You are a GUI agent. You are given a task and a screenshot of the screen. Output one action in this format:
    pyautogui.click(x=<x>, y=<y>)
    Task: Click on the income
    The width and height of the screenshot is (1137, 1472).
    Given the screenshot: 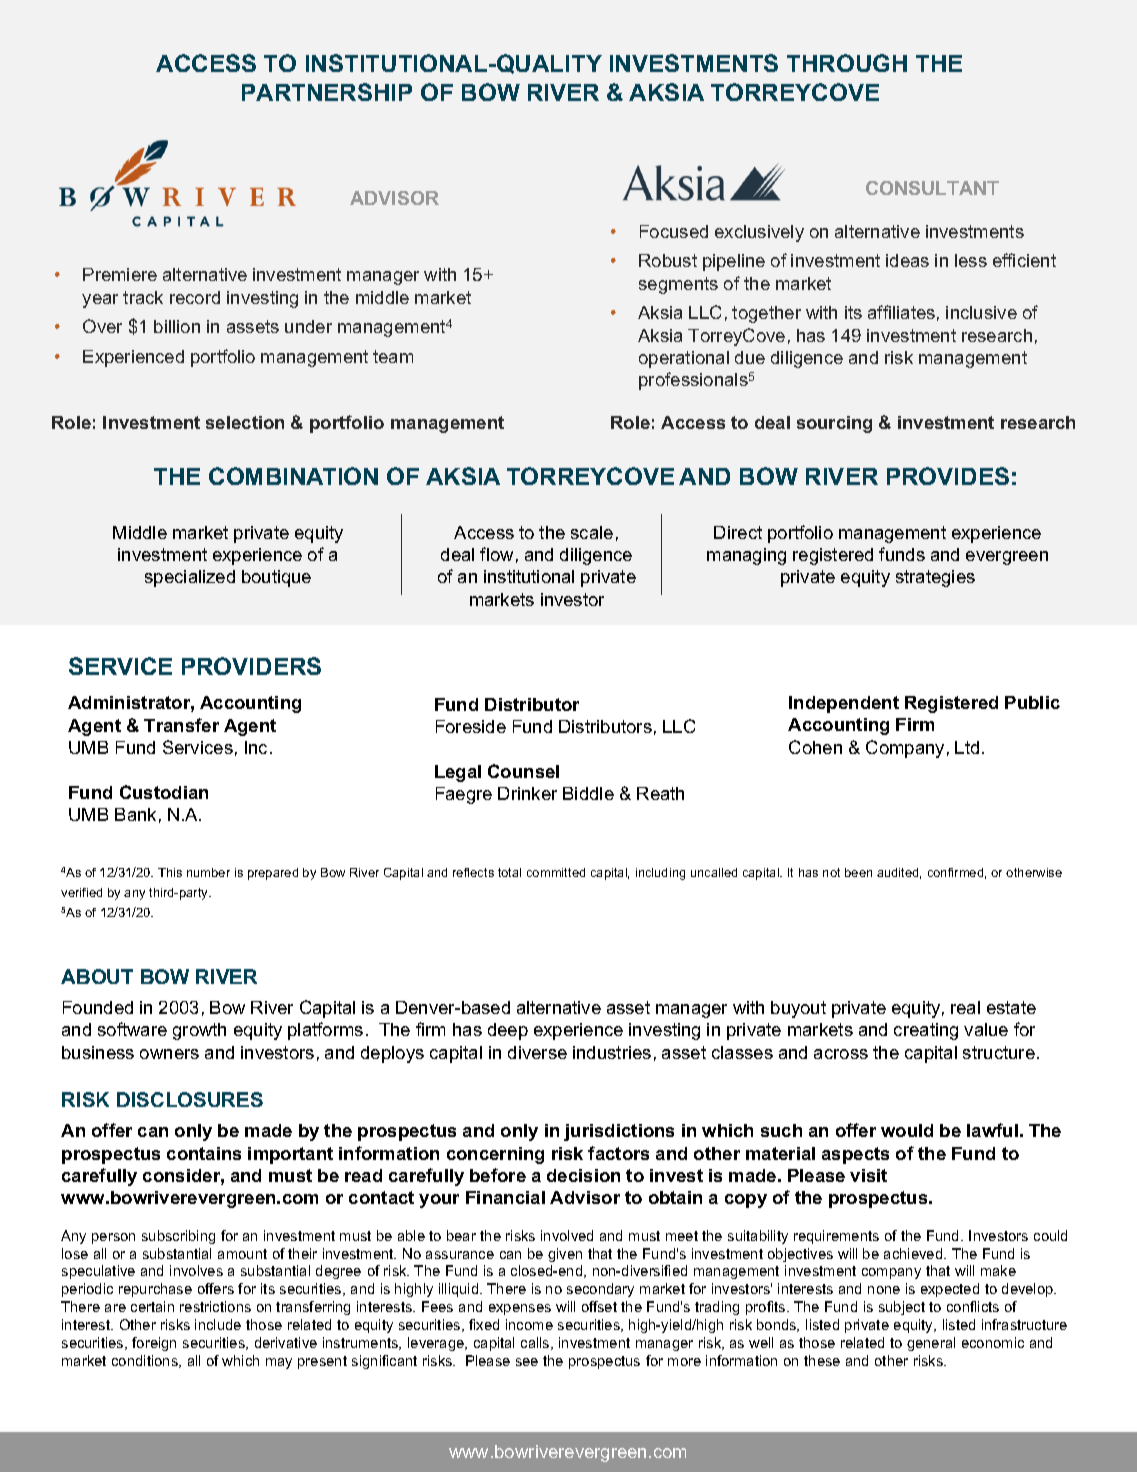 What is the action you would take?
    pyautogui.click(x=529, y=1324)
